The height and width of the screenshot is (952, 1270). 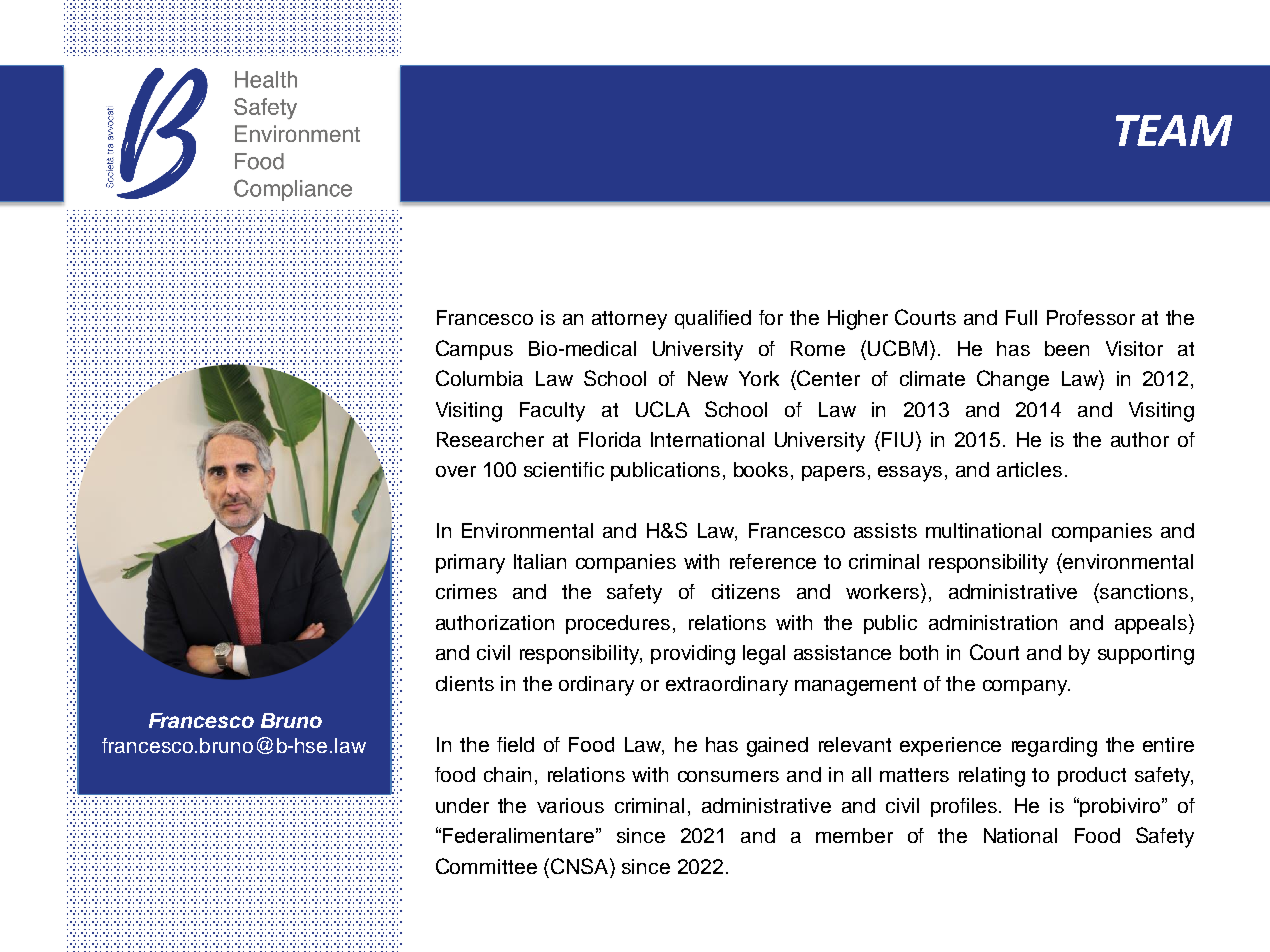 What do you see at coordinates (1152, 624) in the screenshot?
I see `appeals` at bounding box center [1152, 624].
